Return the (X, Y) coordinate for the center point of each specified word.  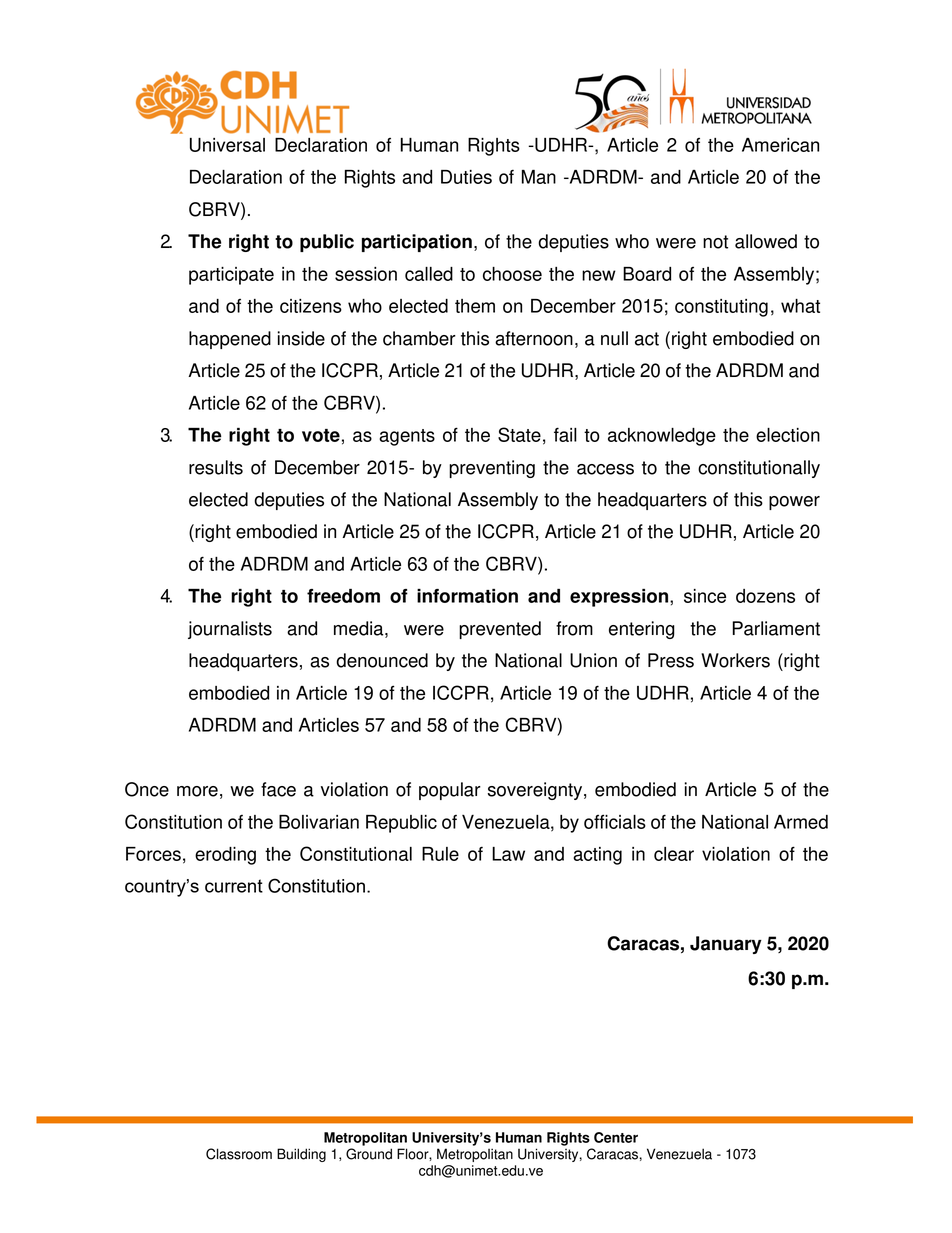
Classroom (239, 1154)
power (794, 503)
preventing (492, 469)
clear (674, 854)
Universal (227, 145)
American (780, 145)
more (197, 791)
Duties (466, 177)
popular (450, 791)
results (216, 467)
